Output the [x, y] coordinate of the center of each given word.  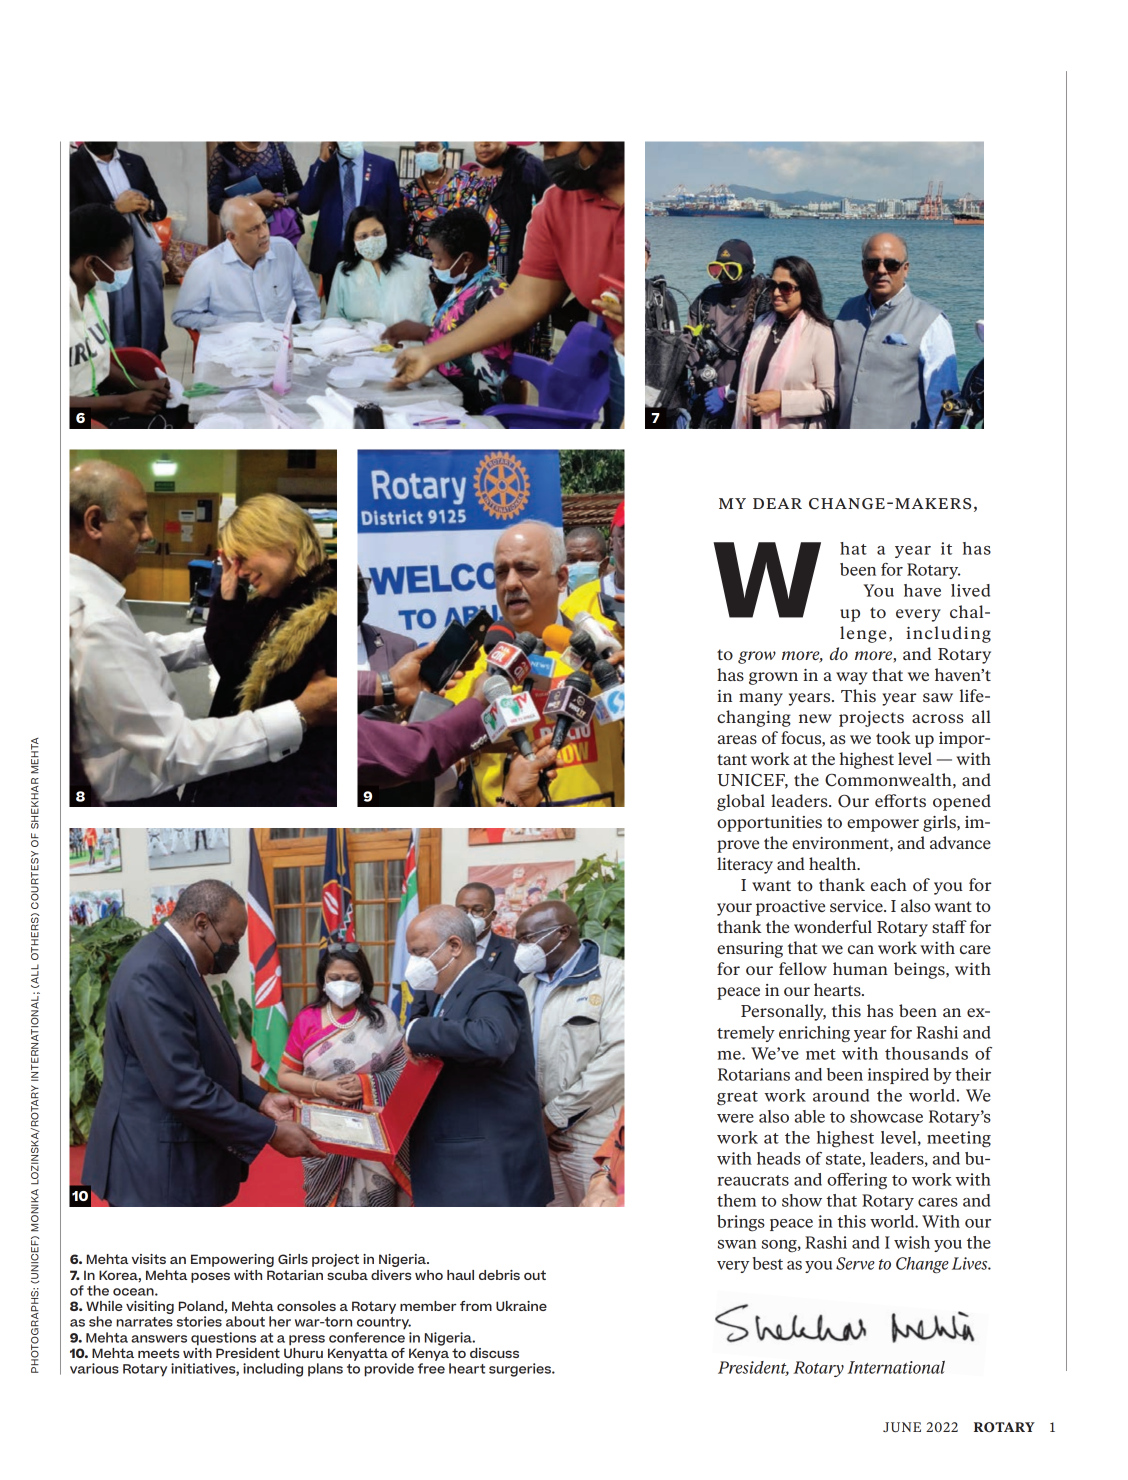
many [761, 699]
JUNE [902, 1427]
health [834, 863]
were [735, 1118]
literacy [745, 865]
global [741, 802]
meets [158, 1353]
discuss [494, 1353]
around [841, 1095]
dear [777, 503]
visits [149, 1259]
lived [970, 590]
